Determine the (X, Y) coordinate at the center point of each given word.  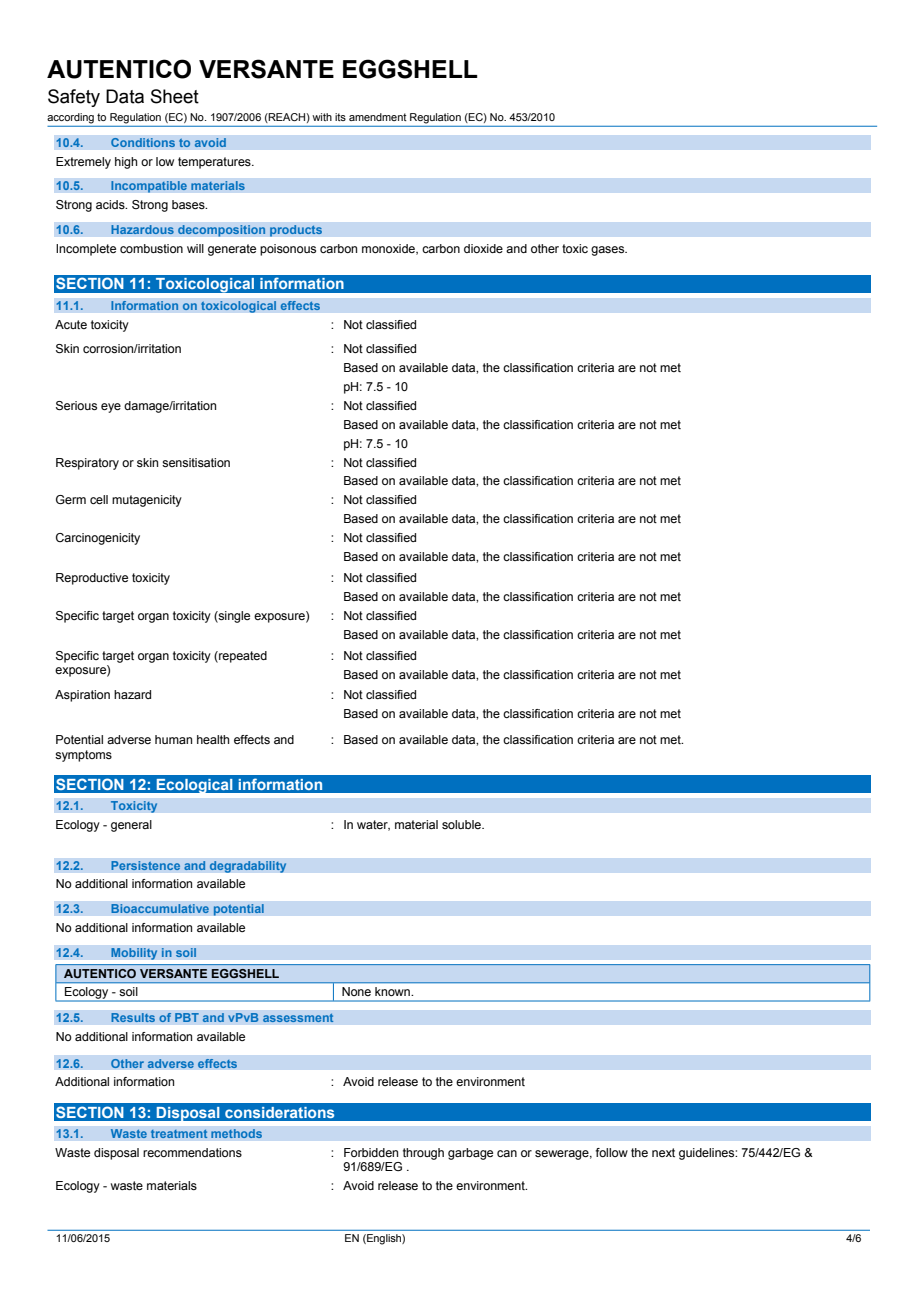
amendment (378, 117)
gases (609, 251)
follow (612, 1152)
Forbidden (371, 1152)
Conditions (143, 142)
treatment (179, 1134)
